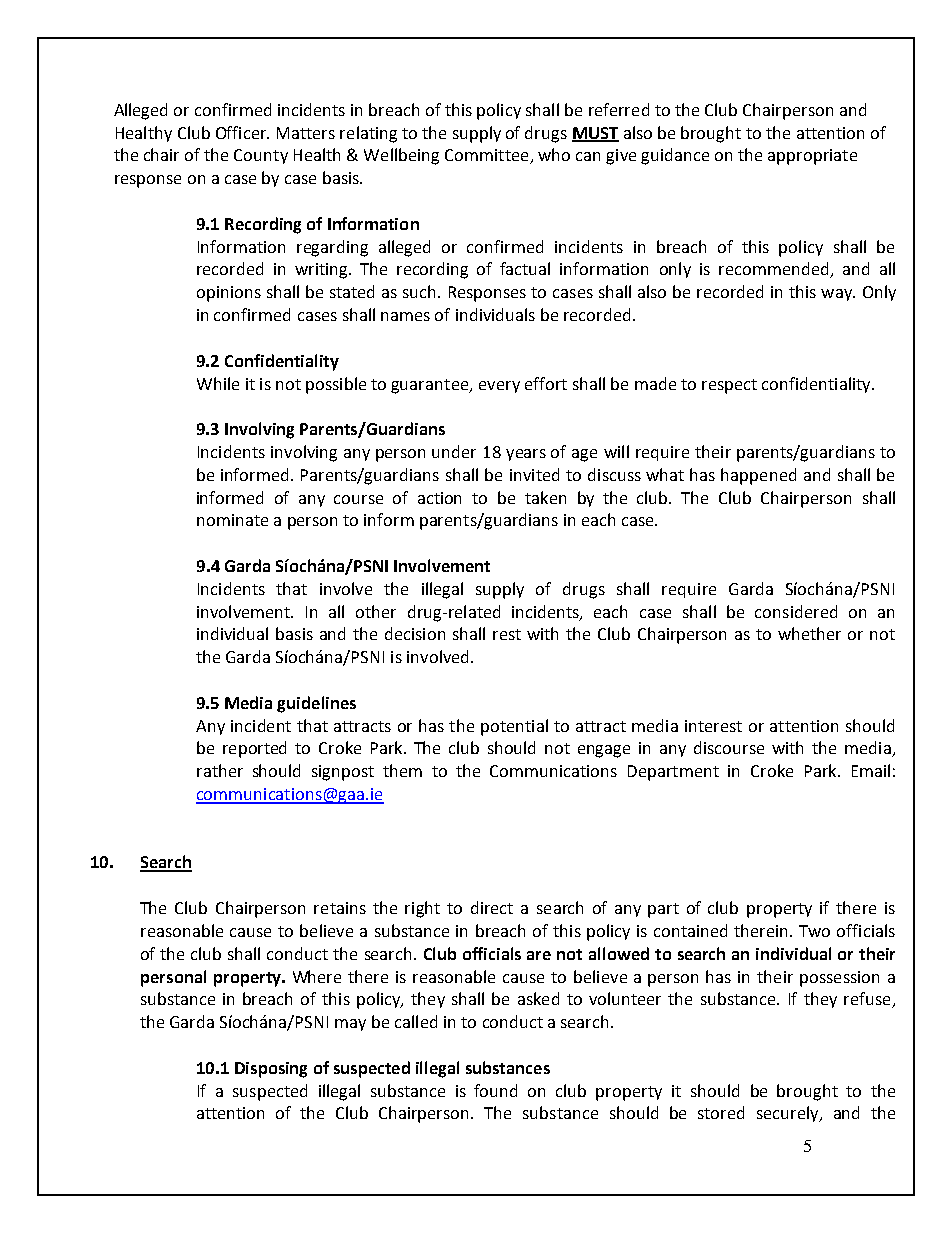  What do you see at coordinates (492, 907) in the screenshot?
I see `direct` at bounding box center [492, 907].
